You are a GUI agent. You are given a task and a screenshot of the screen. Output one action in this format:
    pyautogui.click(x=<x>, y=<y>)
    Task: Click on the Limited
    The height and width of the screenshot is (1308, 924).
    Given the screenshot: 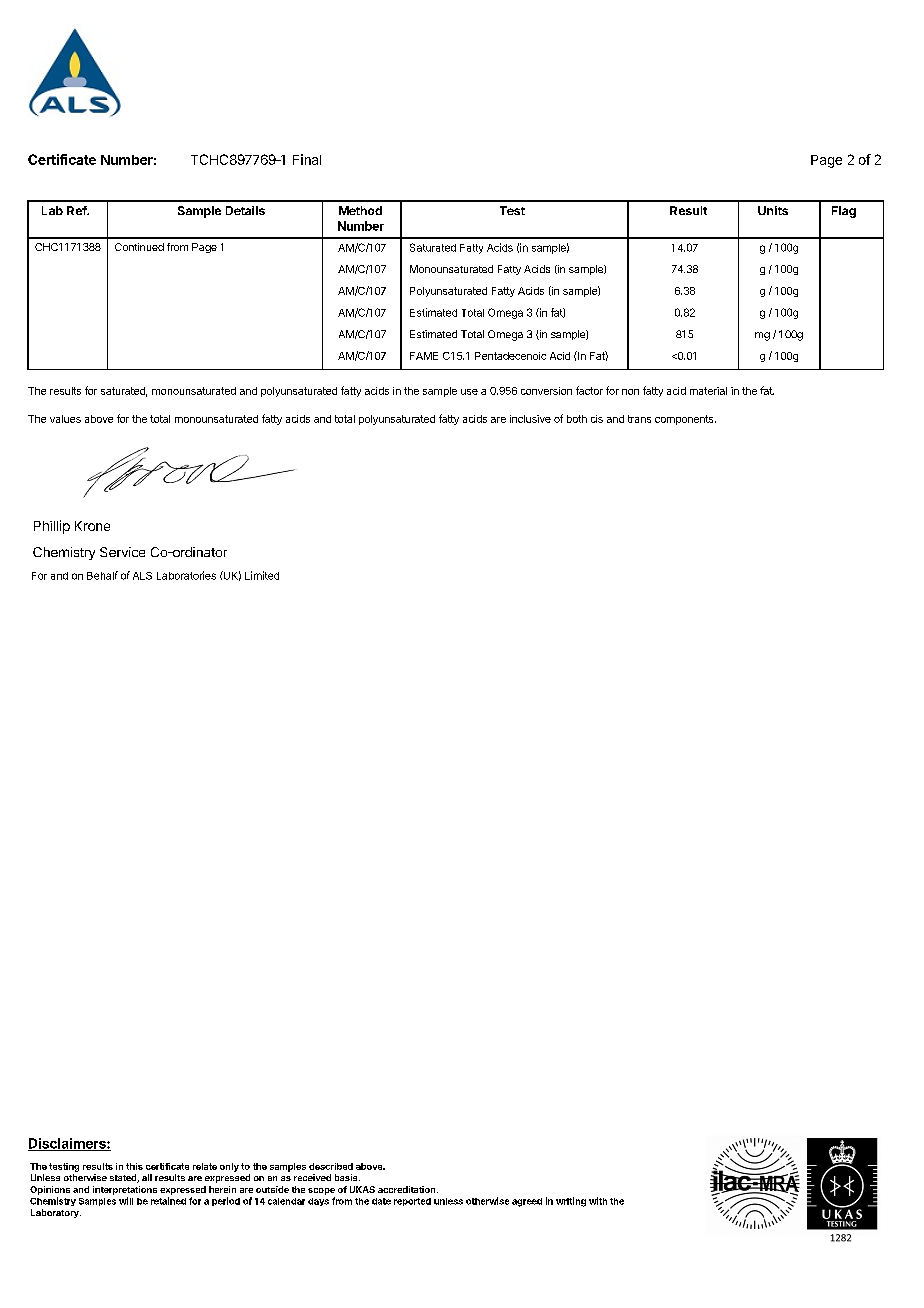 What is the action you would take?
    pyautogui.click(x=262, y=575)
